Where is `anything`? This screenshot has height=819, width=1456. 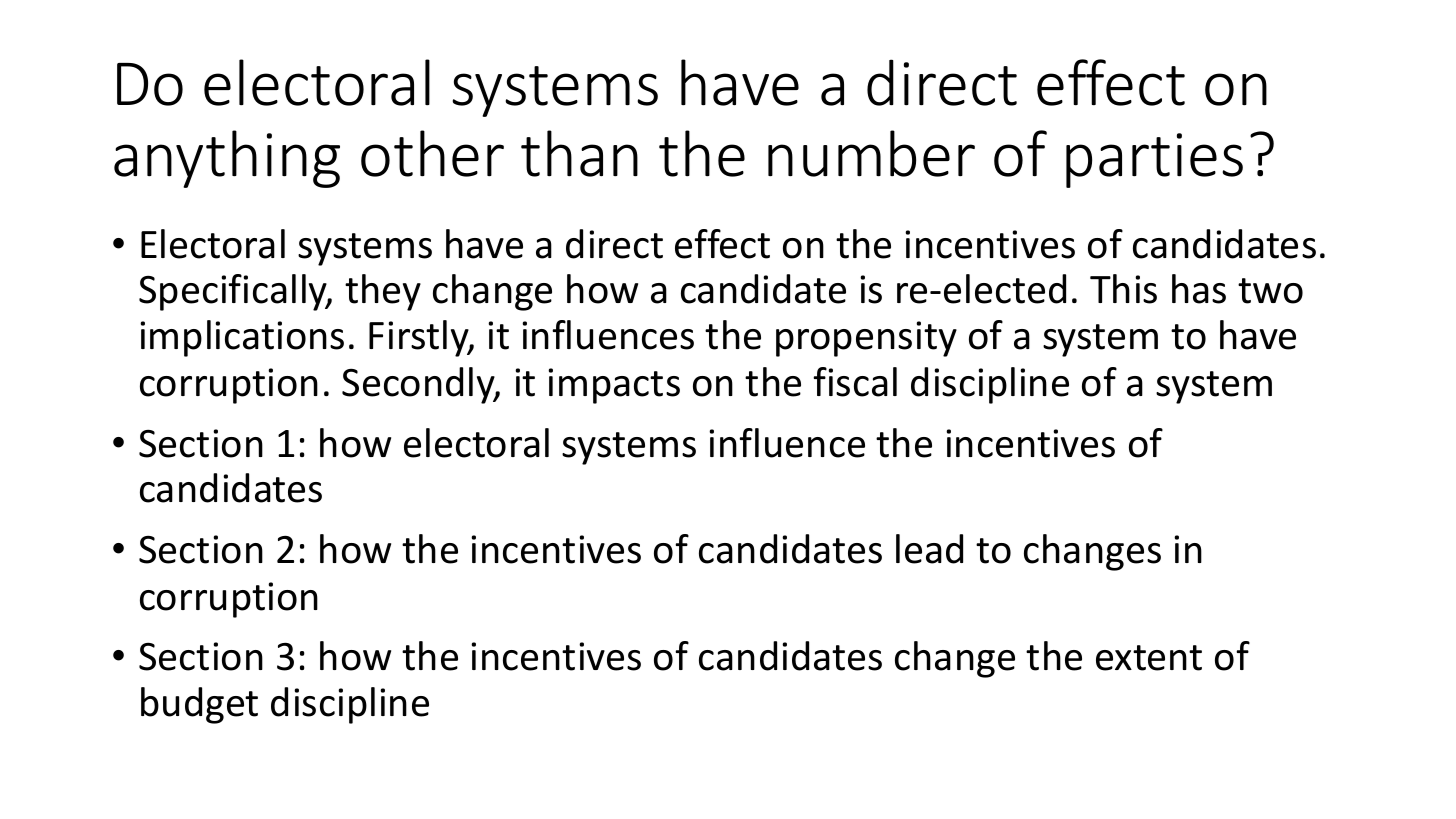
anything is located at coordinates (227, 159).
